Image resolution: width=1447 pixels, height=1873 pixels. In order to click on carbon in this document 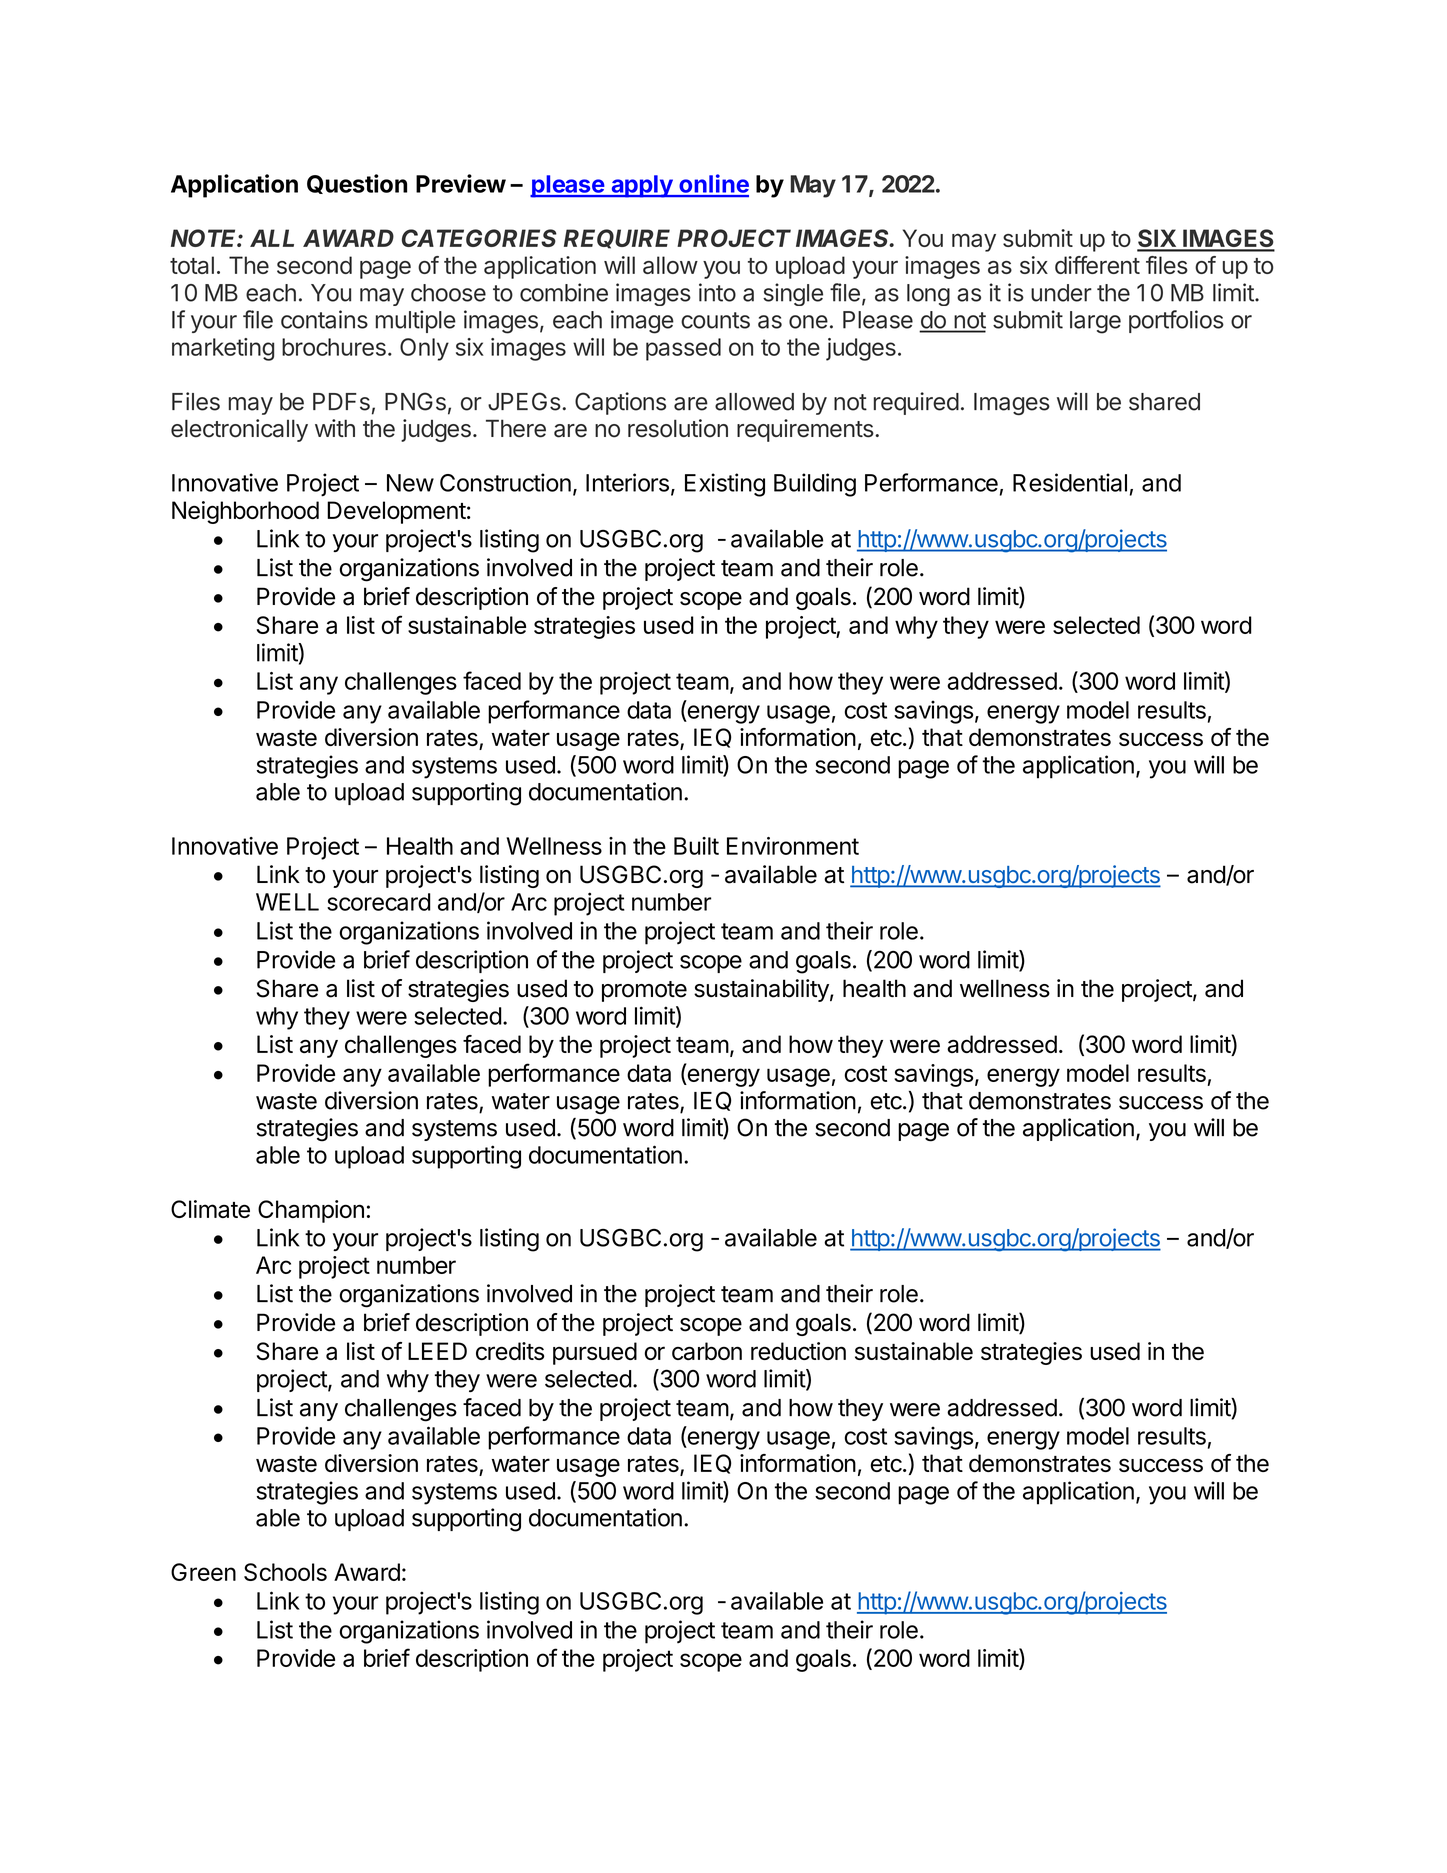, I will do `click(707, 1351)`.
